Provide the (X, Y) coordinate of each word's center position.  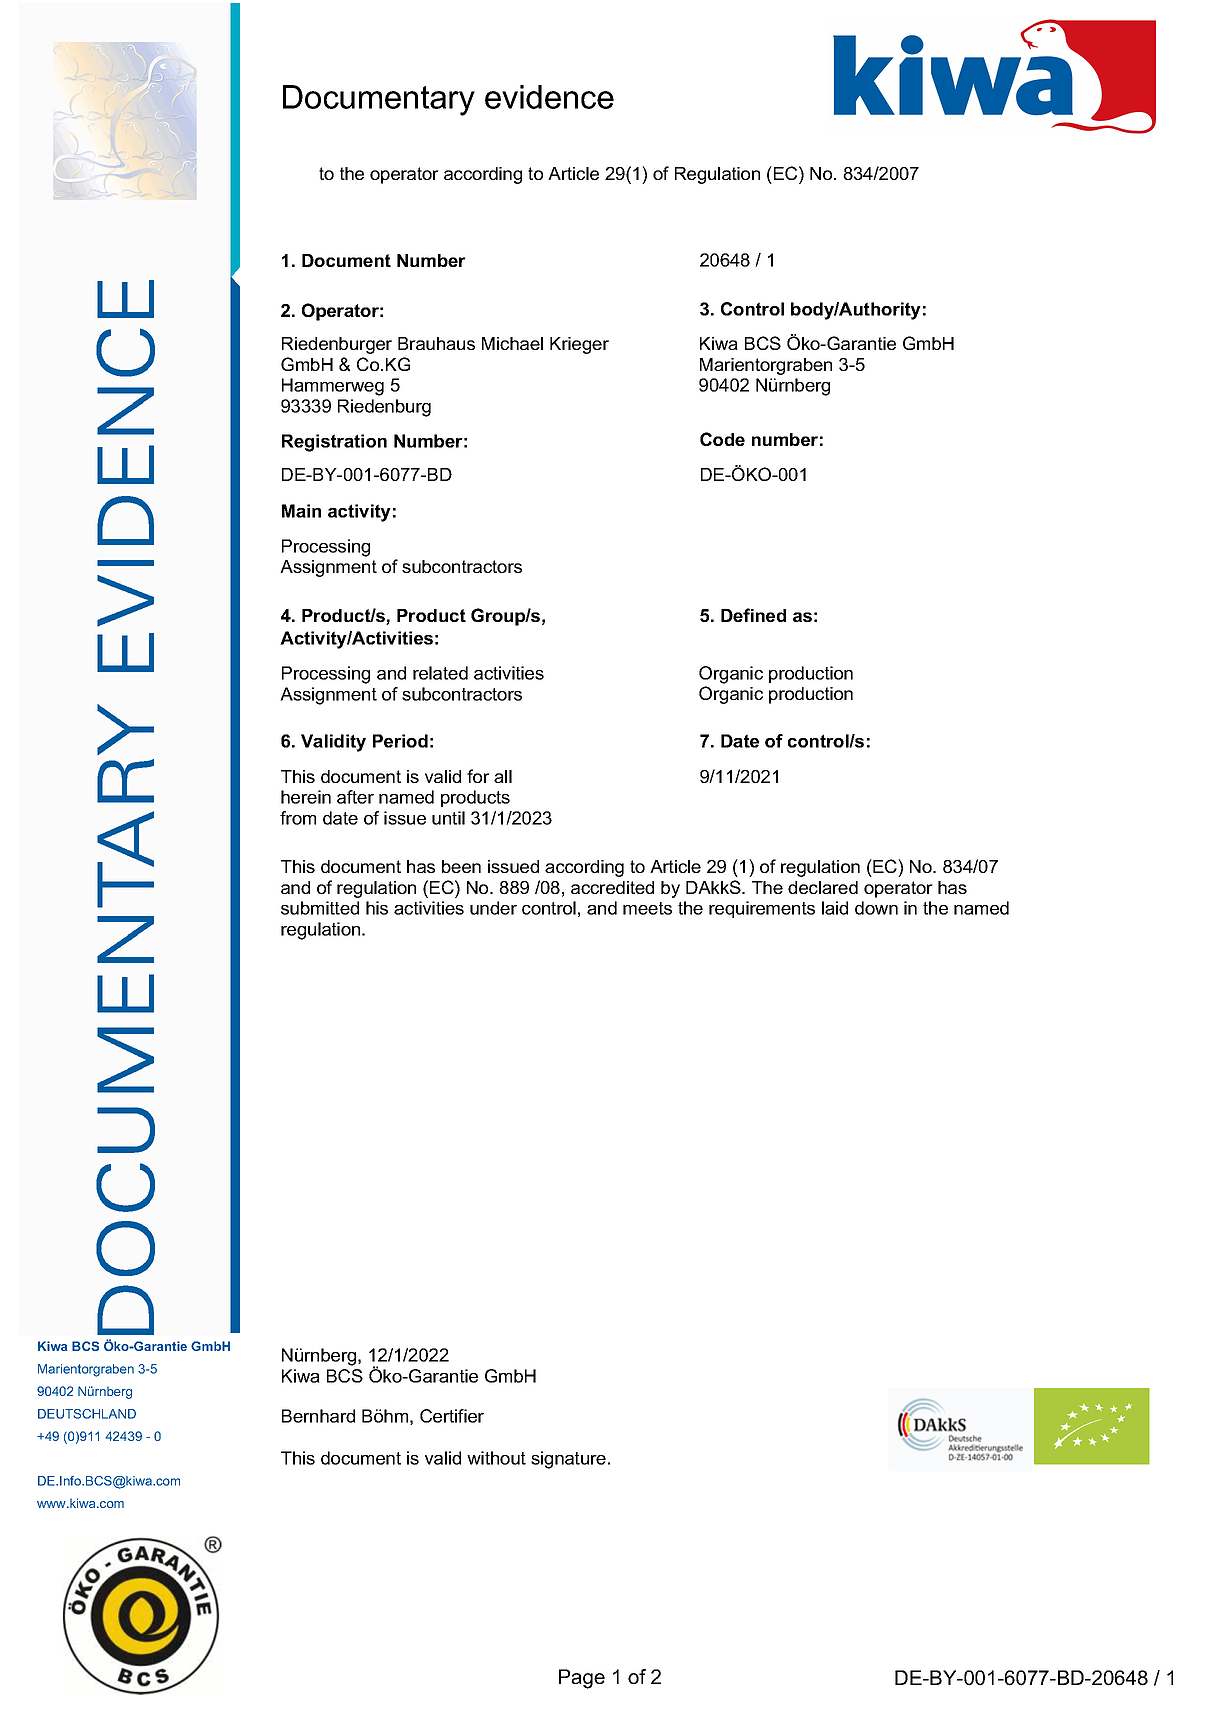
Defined (753, 615)
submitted (320, 908)
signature (568, 1460)
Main (301, 511)
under (493, 908)
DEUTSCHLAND (87, 1414)
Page (582, 1679)
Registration (334, 443)
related (440, 673)
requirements (762, 909)
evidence (549, 97)
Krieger (579, 345)
